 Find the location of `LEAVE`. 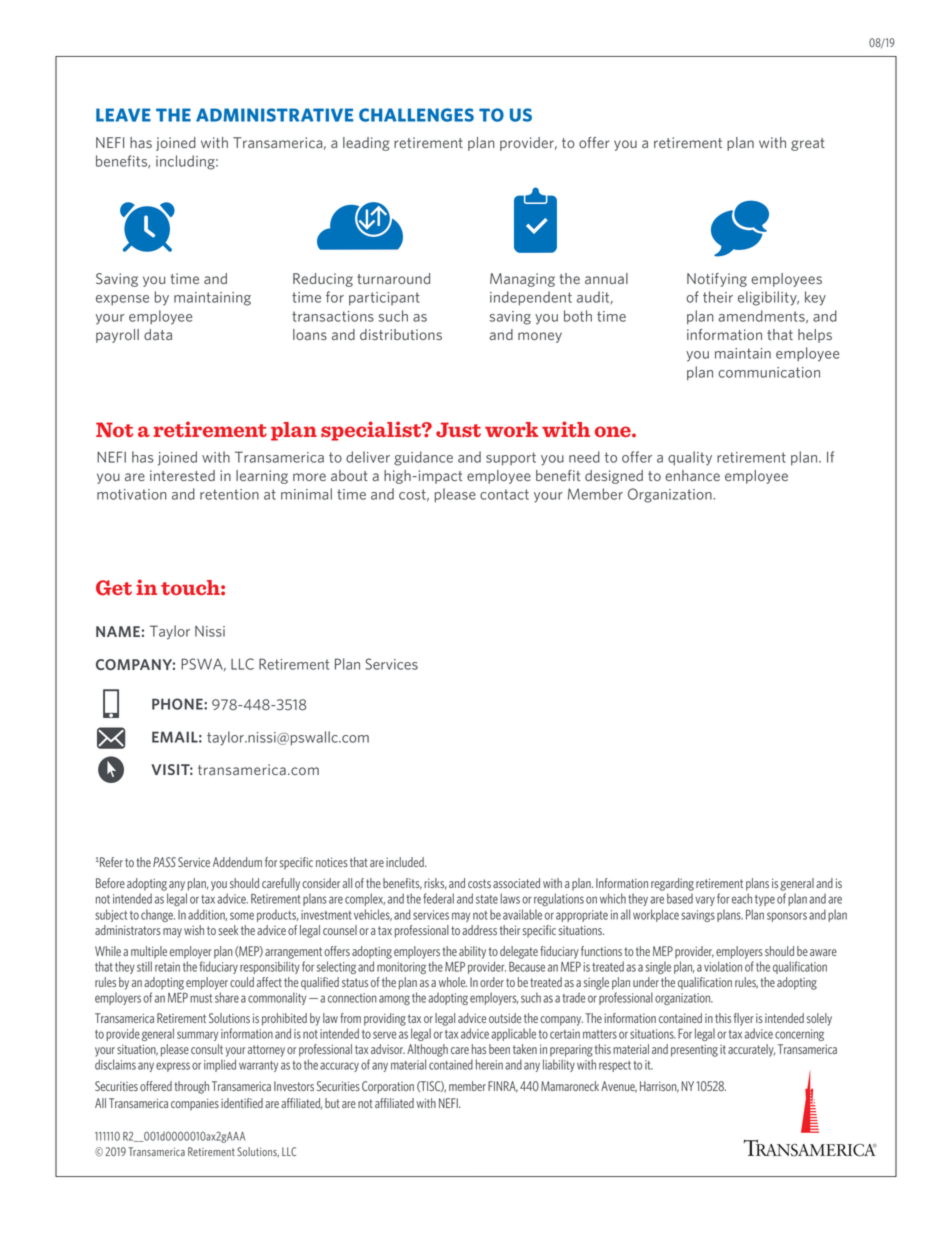

LEAVE is located at coordinates (123, 115).
